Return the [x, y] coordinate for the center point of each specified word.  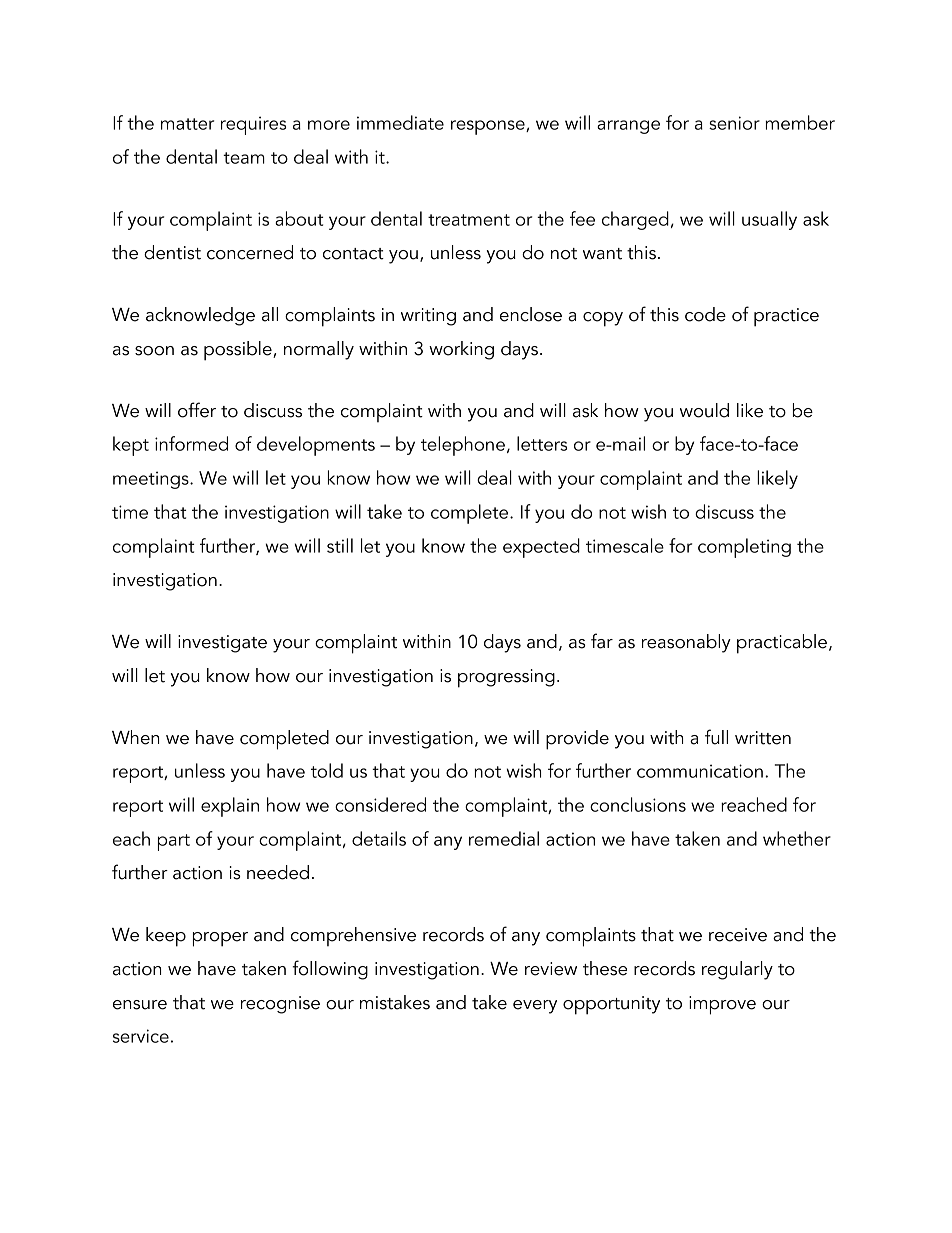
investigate [222, 644]
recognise [280, 1005]
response [489, 127]
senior [734, 123]
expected [541, 548]
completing [744, 548]
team [244, 158]
